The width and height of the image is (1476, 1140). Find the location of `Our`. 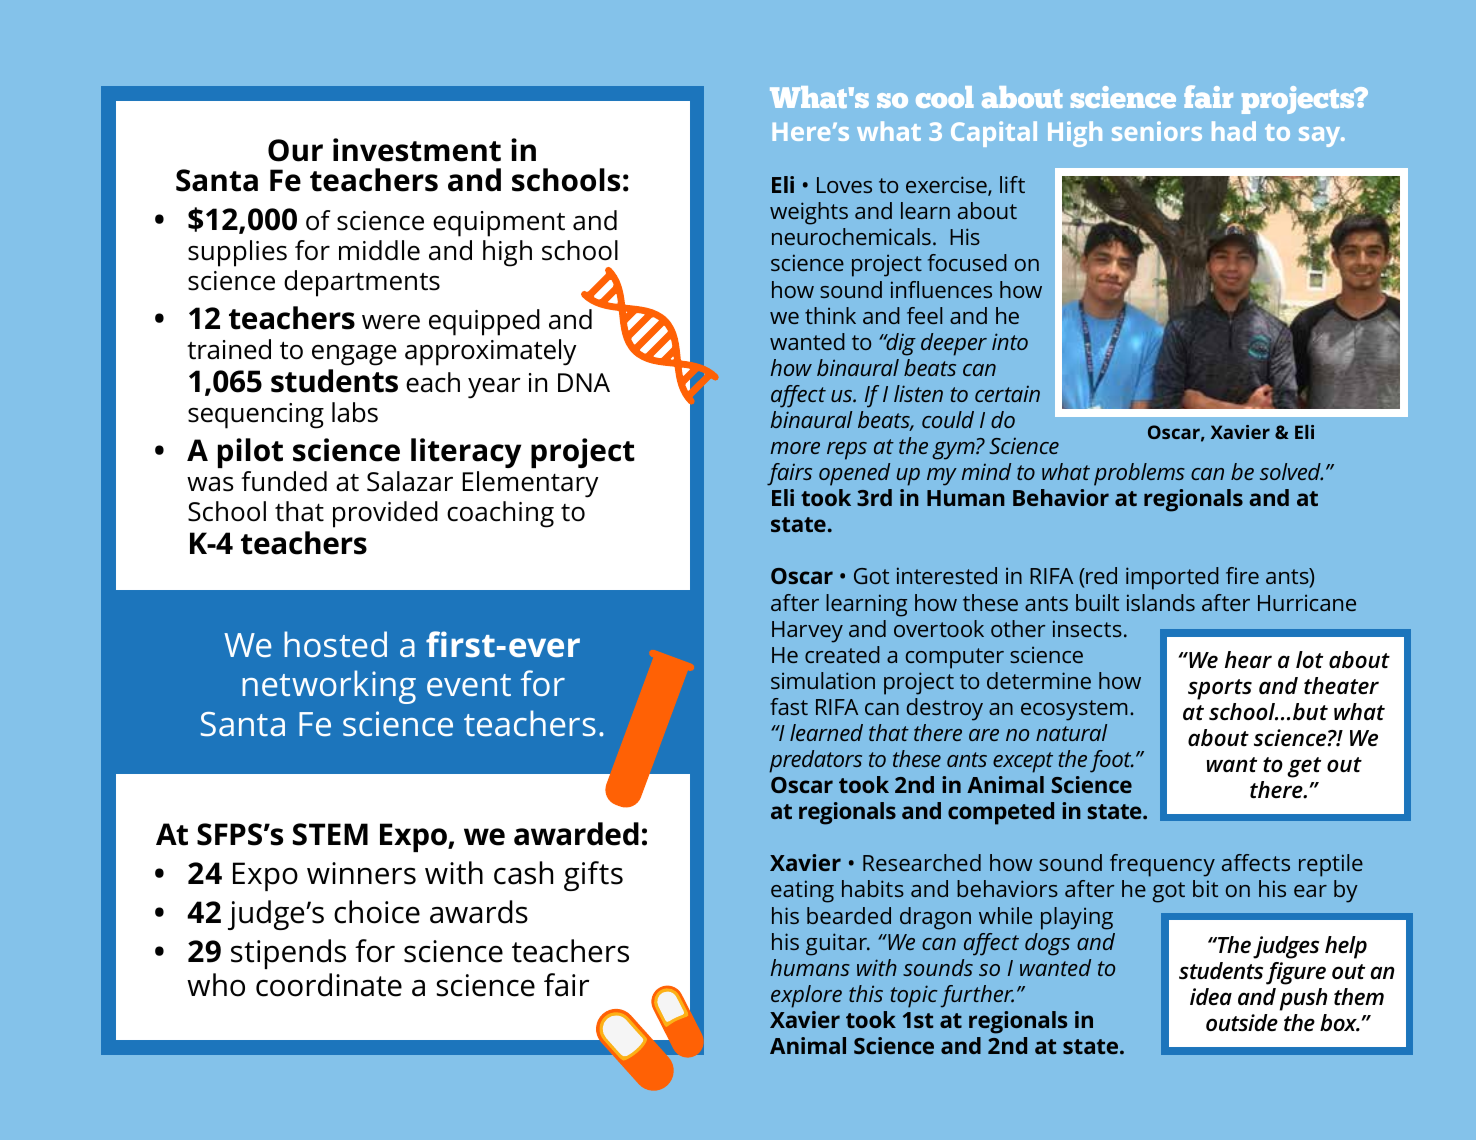

Our is located at coordinates (295, 150).
